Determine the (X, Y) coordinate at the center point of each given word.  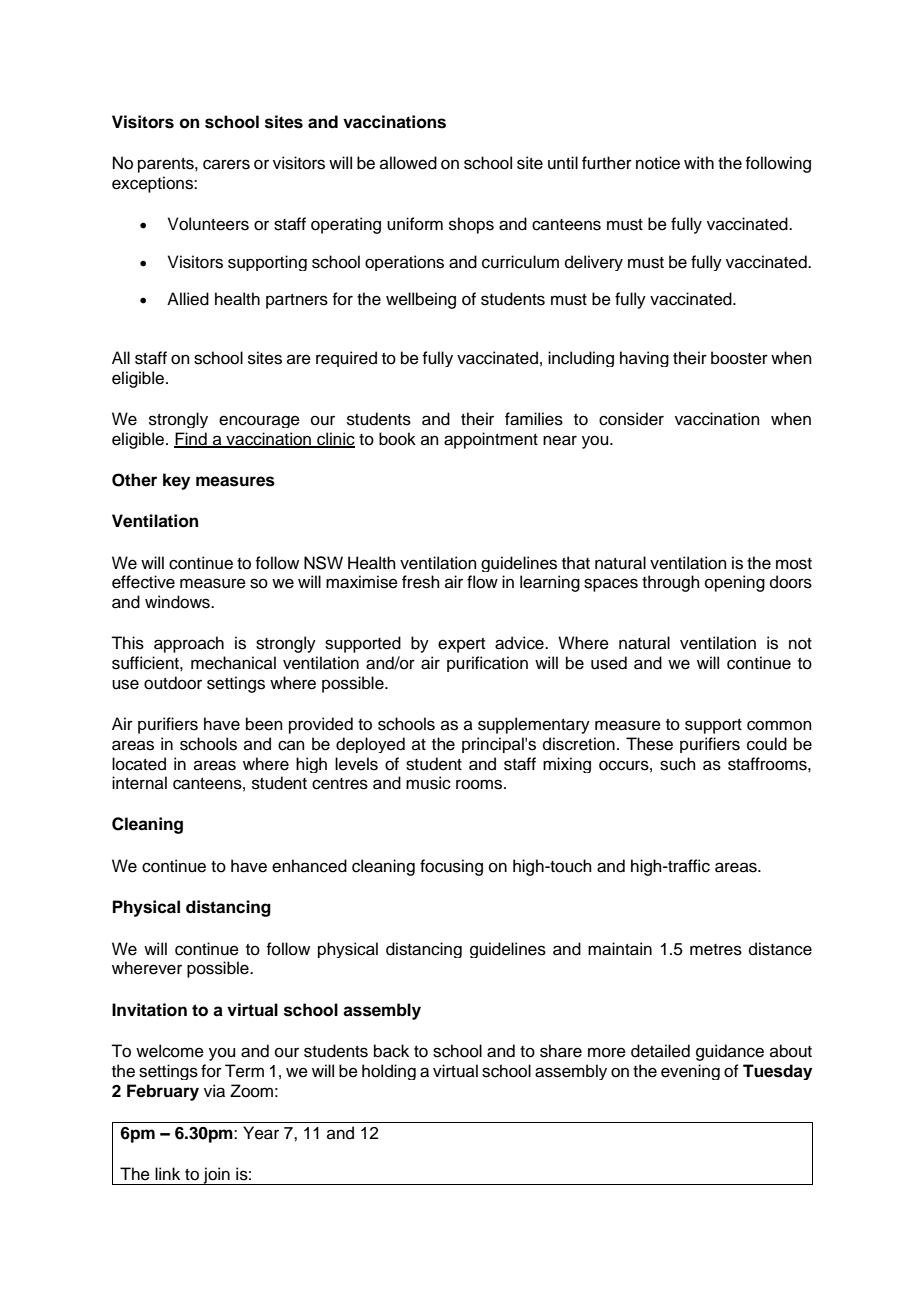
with (699, 162)
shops (471, 225)
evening (690, 1072)
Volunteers (208, 224)
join (216, 1176)
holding (389, 1072)
